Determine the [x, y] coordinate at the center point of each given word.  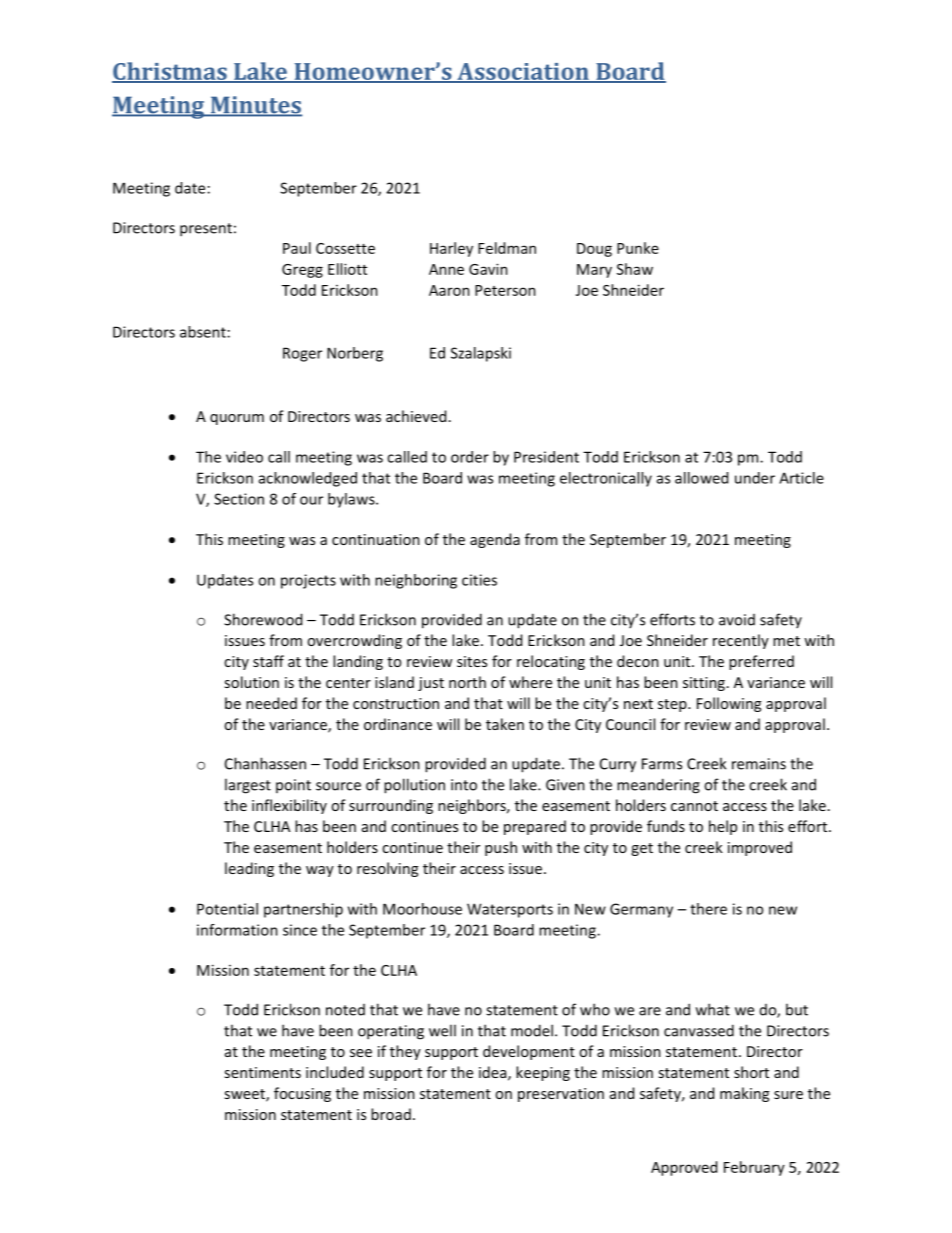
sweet [245, 1095]
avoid [737, 620]
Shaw [635, 269]
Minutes [255, 106]
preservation [561, 1095]
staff [268, 661]
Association [523, 72]
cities [479, 580]
